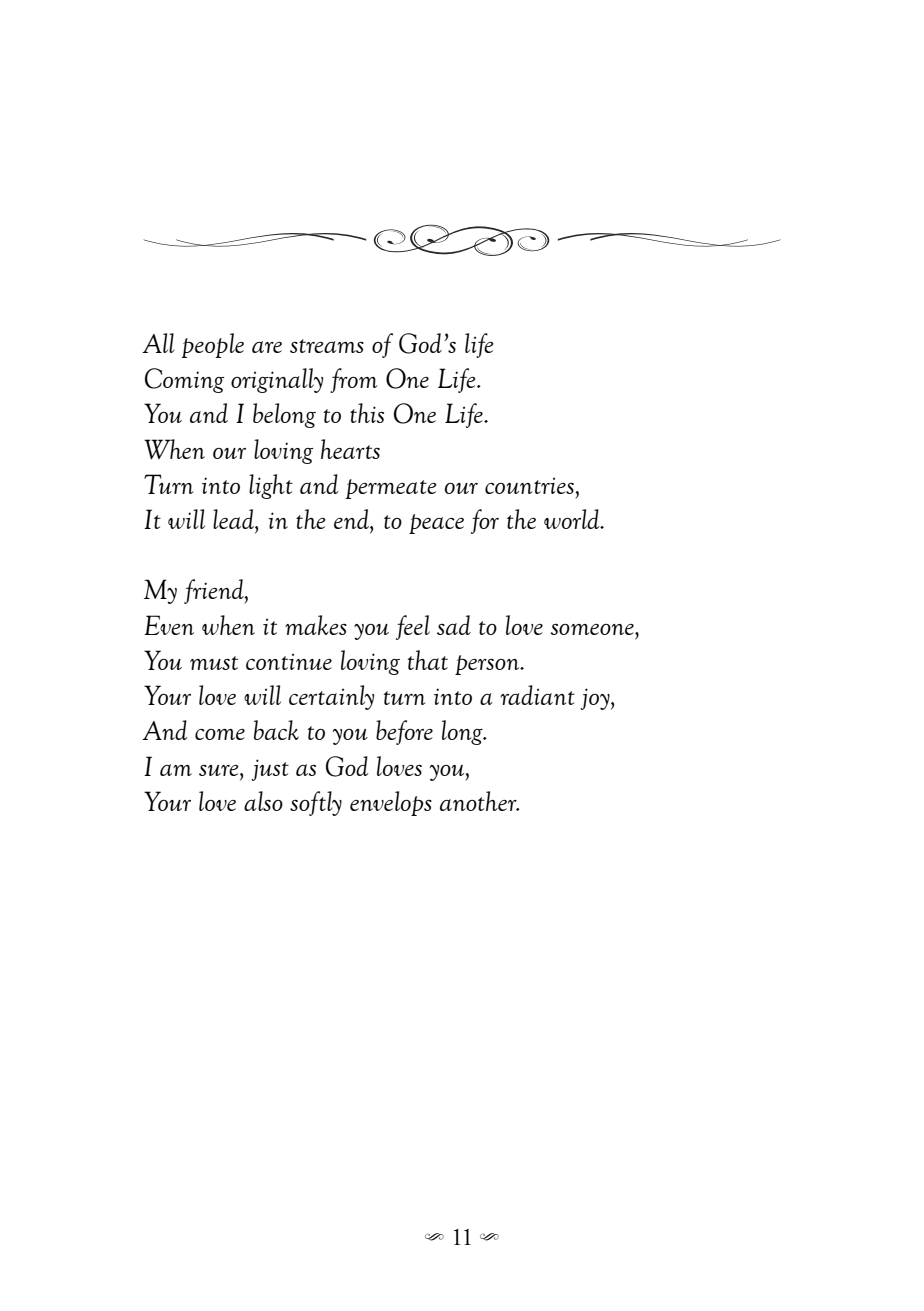 This screenshot has width=924, height=1311. I want to click on peace, so click(436, 524).
